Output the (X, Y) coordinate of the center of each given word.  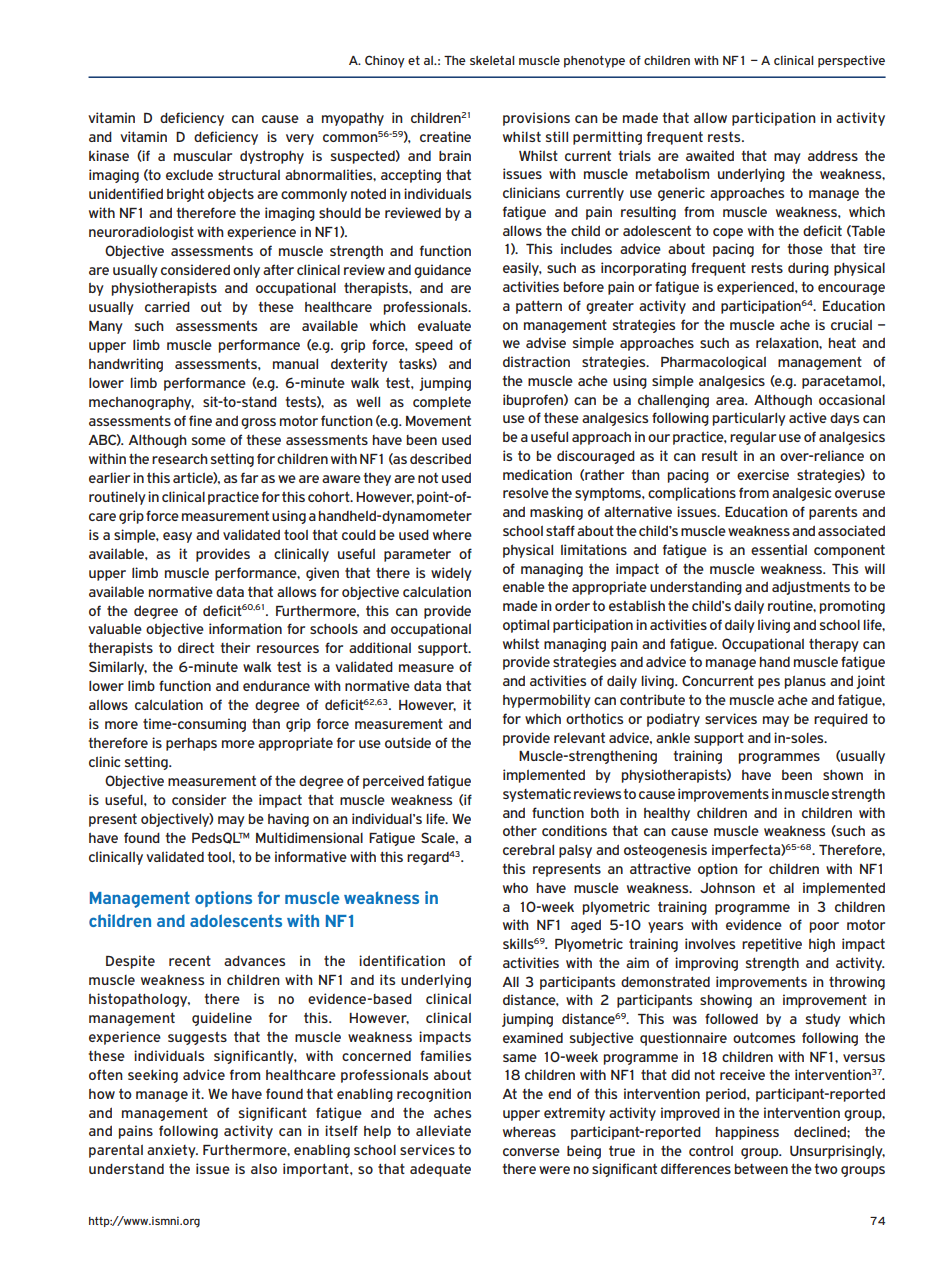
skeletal (492, 60)
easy (177, 537)
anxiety (172, 1151)
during (808, 269)
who (515, 888)
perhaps (191, 744)
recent (190, 960)
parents (833, 513)
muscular (203, 155)
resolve (526, 492)
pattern (539, 307)
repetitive (772, 945)
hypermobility (547, 701)
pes (769, 683)
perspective (851, 61)
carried (167, 306)
